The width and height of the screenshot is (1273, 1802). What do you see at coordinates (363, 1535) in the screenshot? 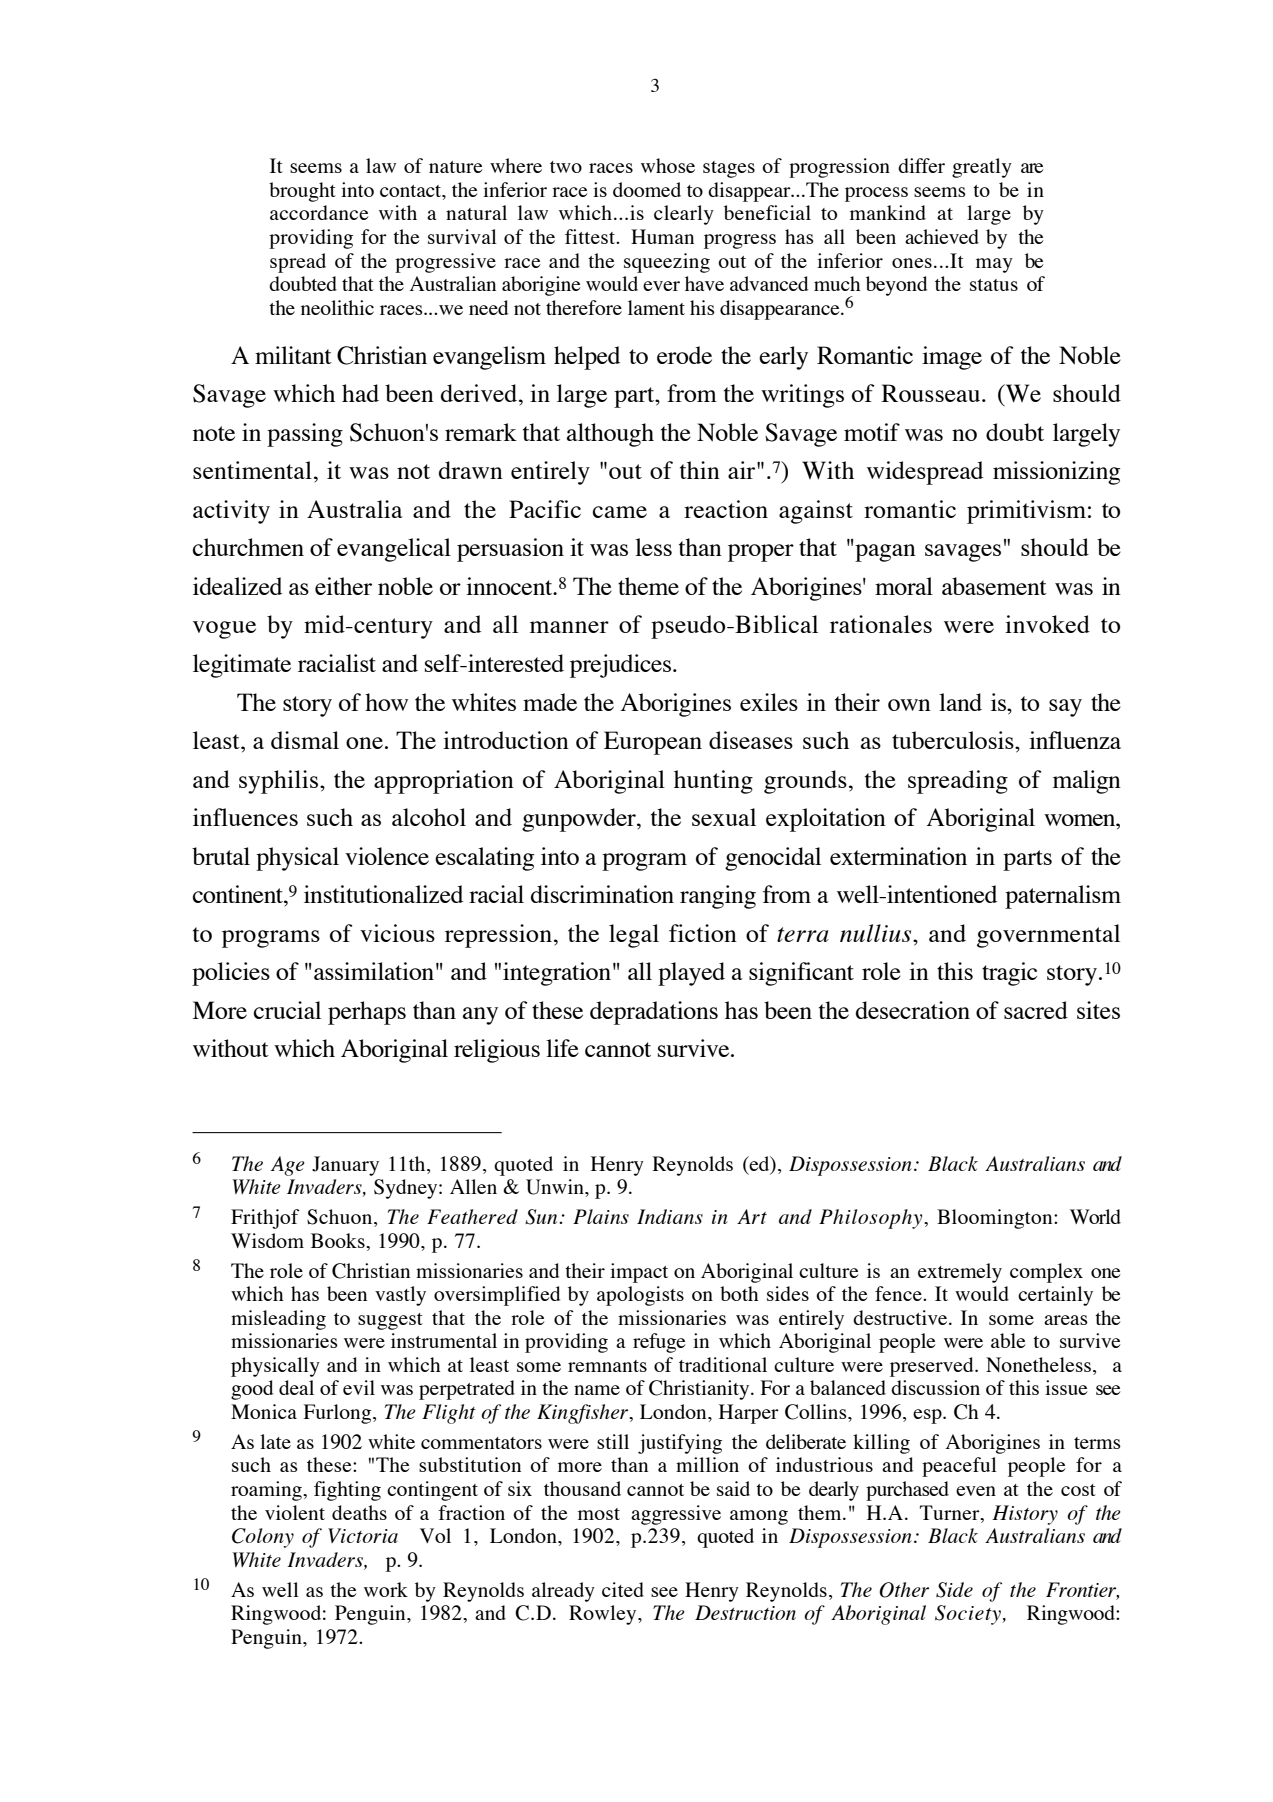
I see `Victoria` at bounding box center [363, 1535].
